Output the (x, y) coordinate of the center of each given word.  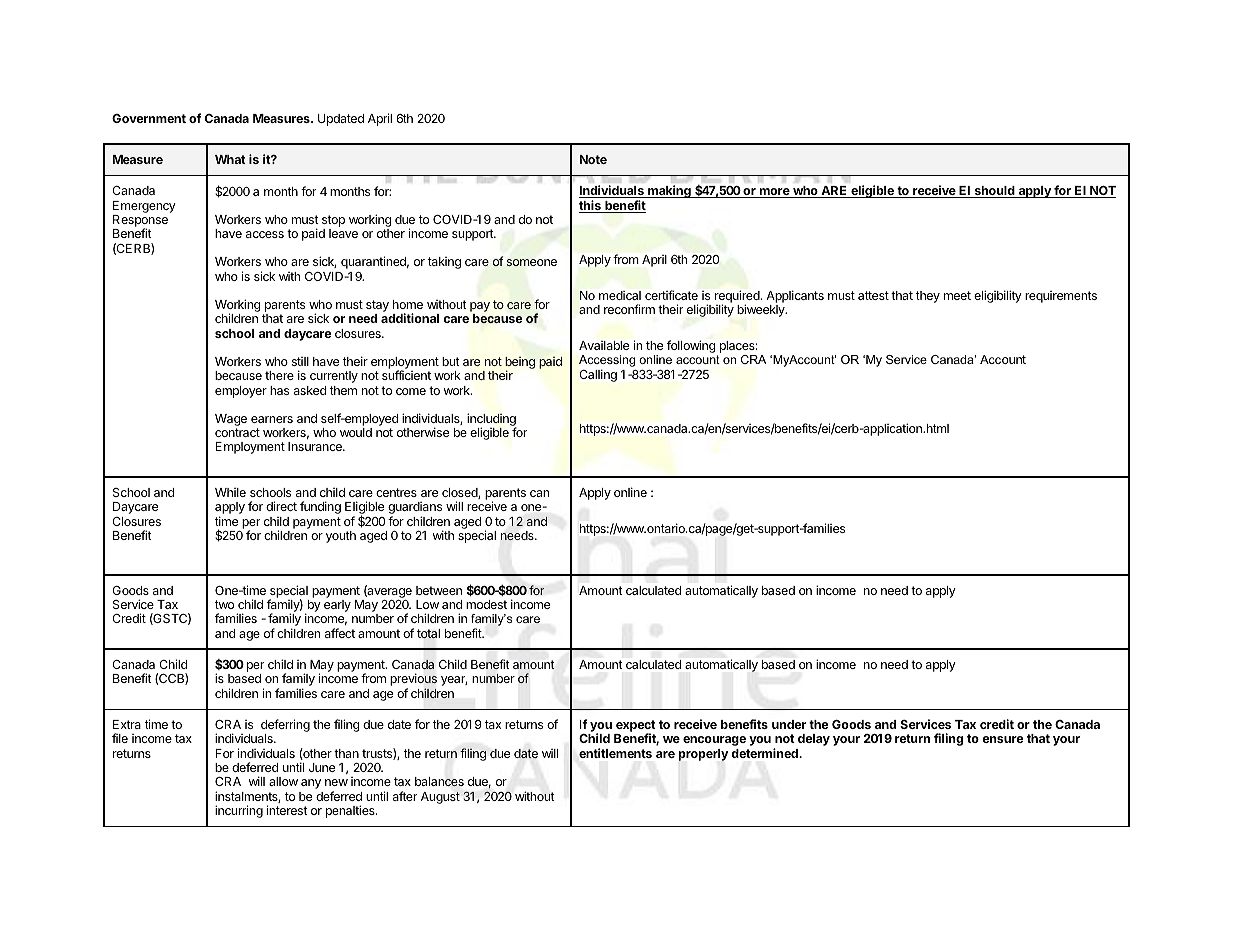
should (994, 192)
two (224, 604)
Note (593, 159)
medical (620, 295)
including (492, 421)
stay (377, 307)
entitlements (615, 753)
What (230, 159)
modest (486, 604)
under (789, 724)
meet (957, 295)
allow (283, 781)
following (691, 346)
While (230, 492)
